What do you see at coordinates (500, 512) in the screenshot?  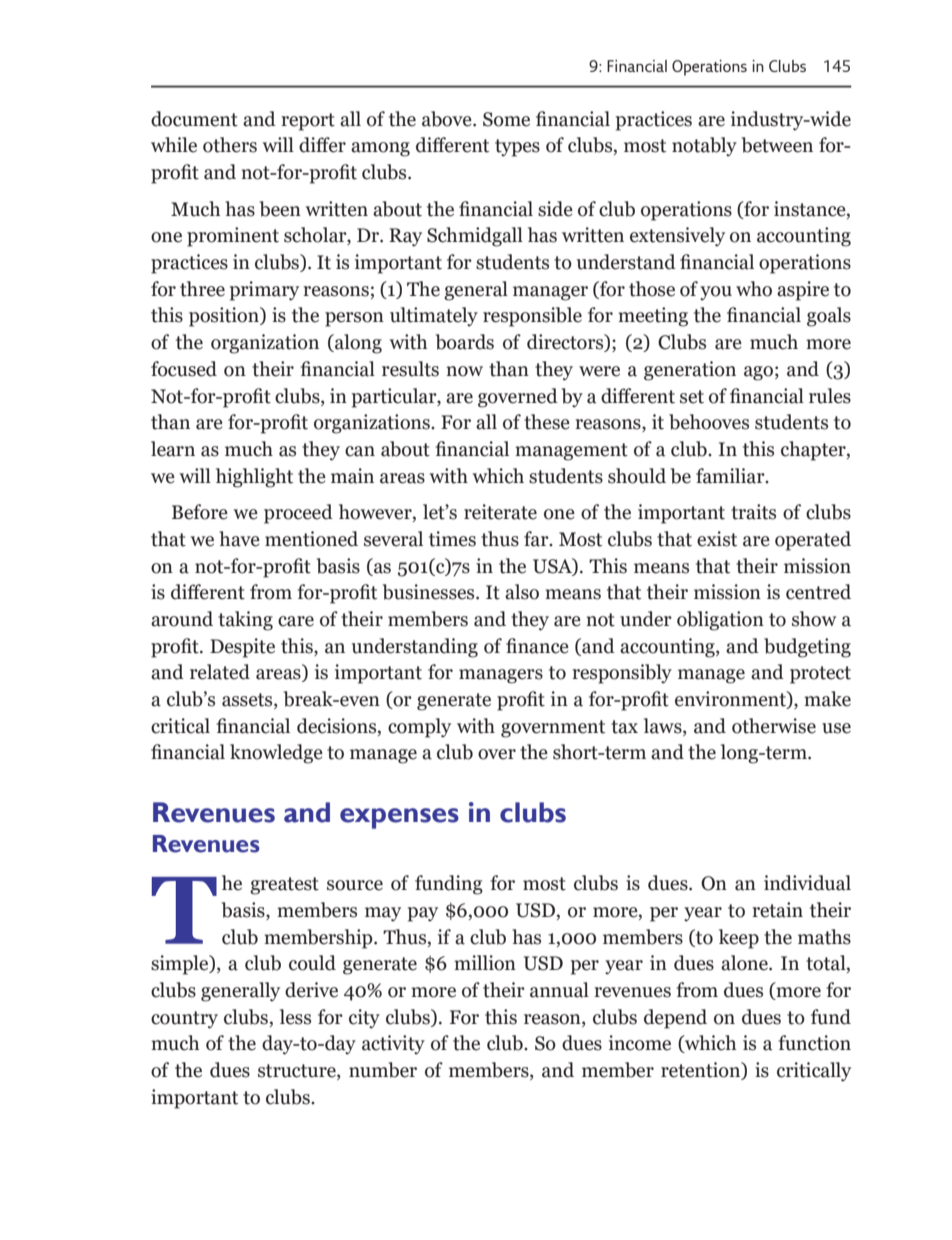 I see `reiterate` at bounding box center [500, 512].
